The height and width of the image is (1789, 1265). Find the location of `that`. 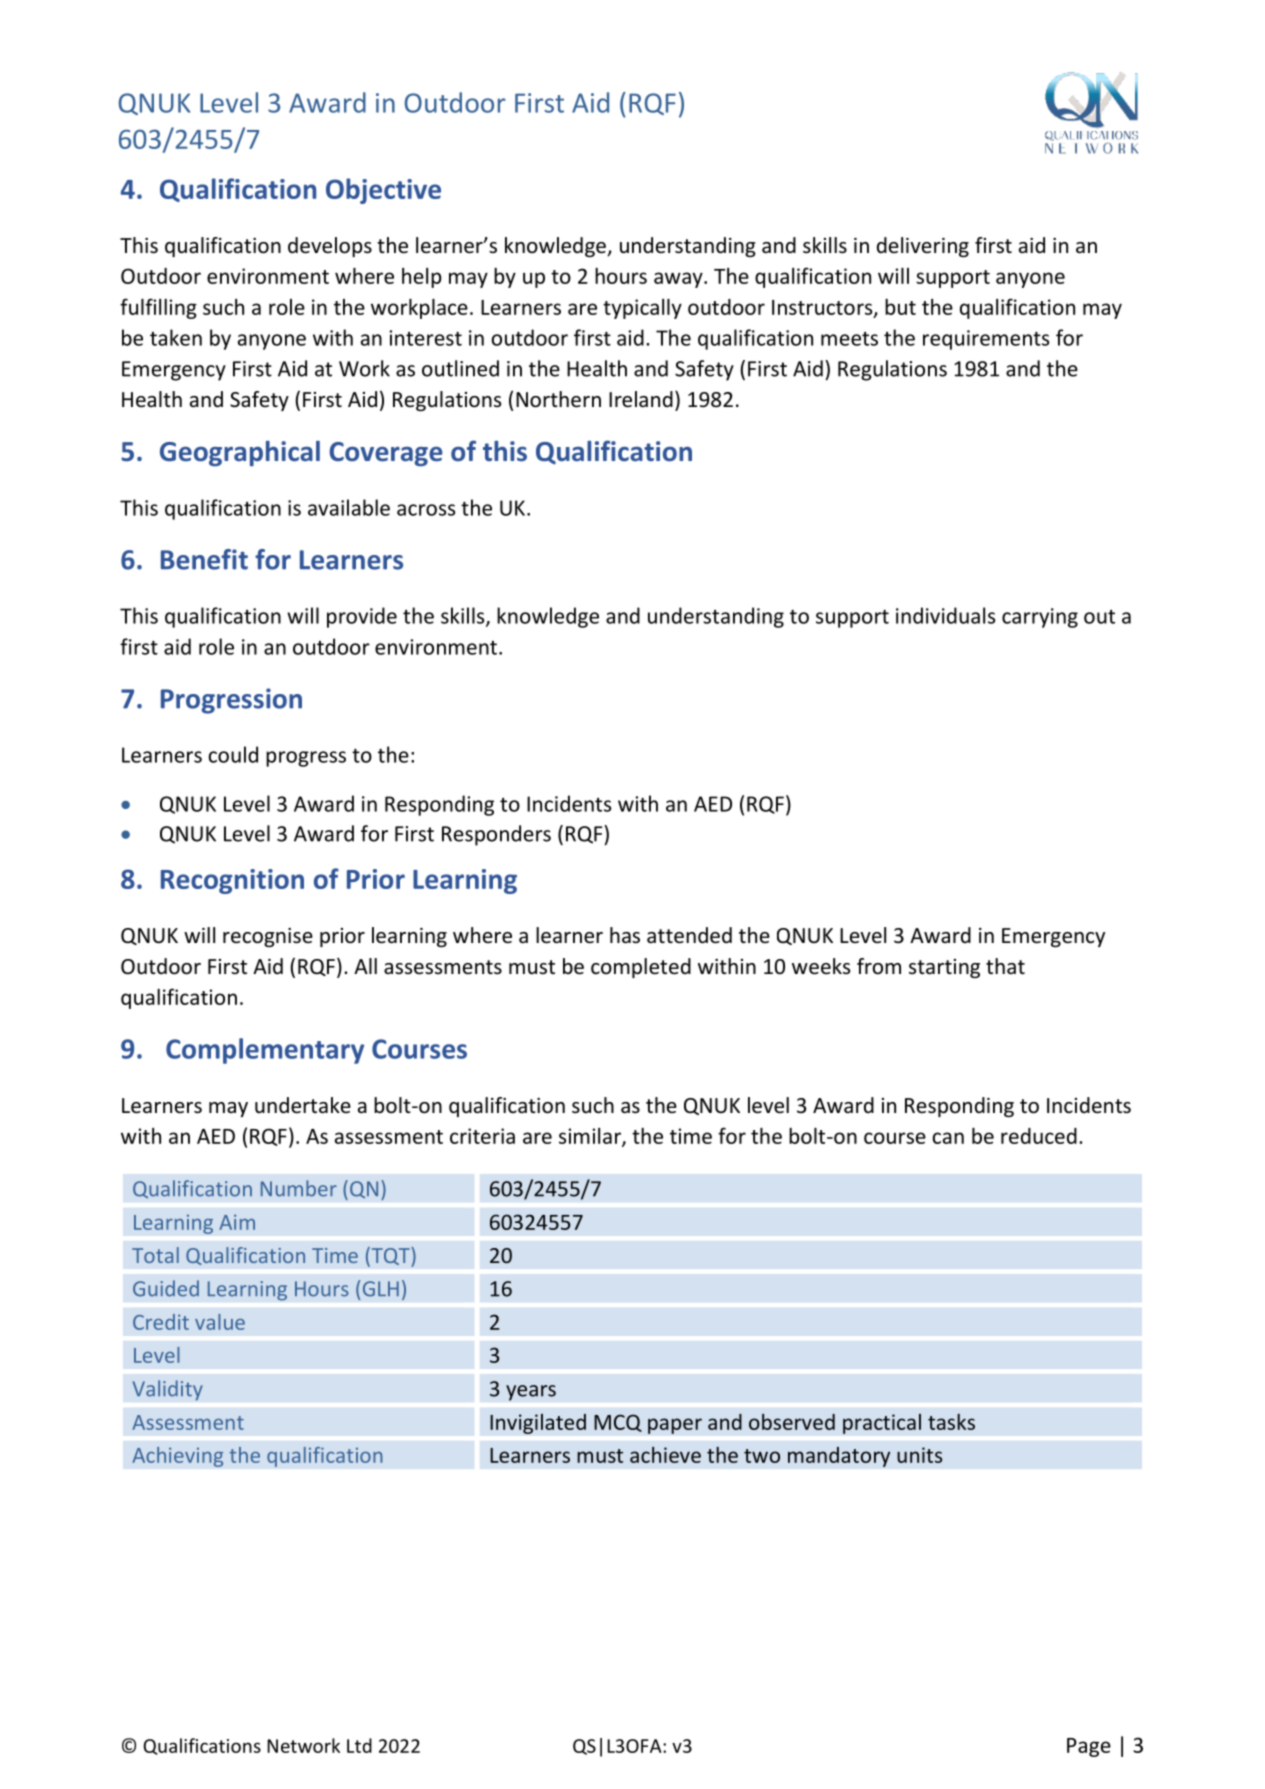

that is located at coordinates (1005, 966).
